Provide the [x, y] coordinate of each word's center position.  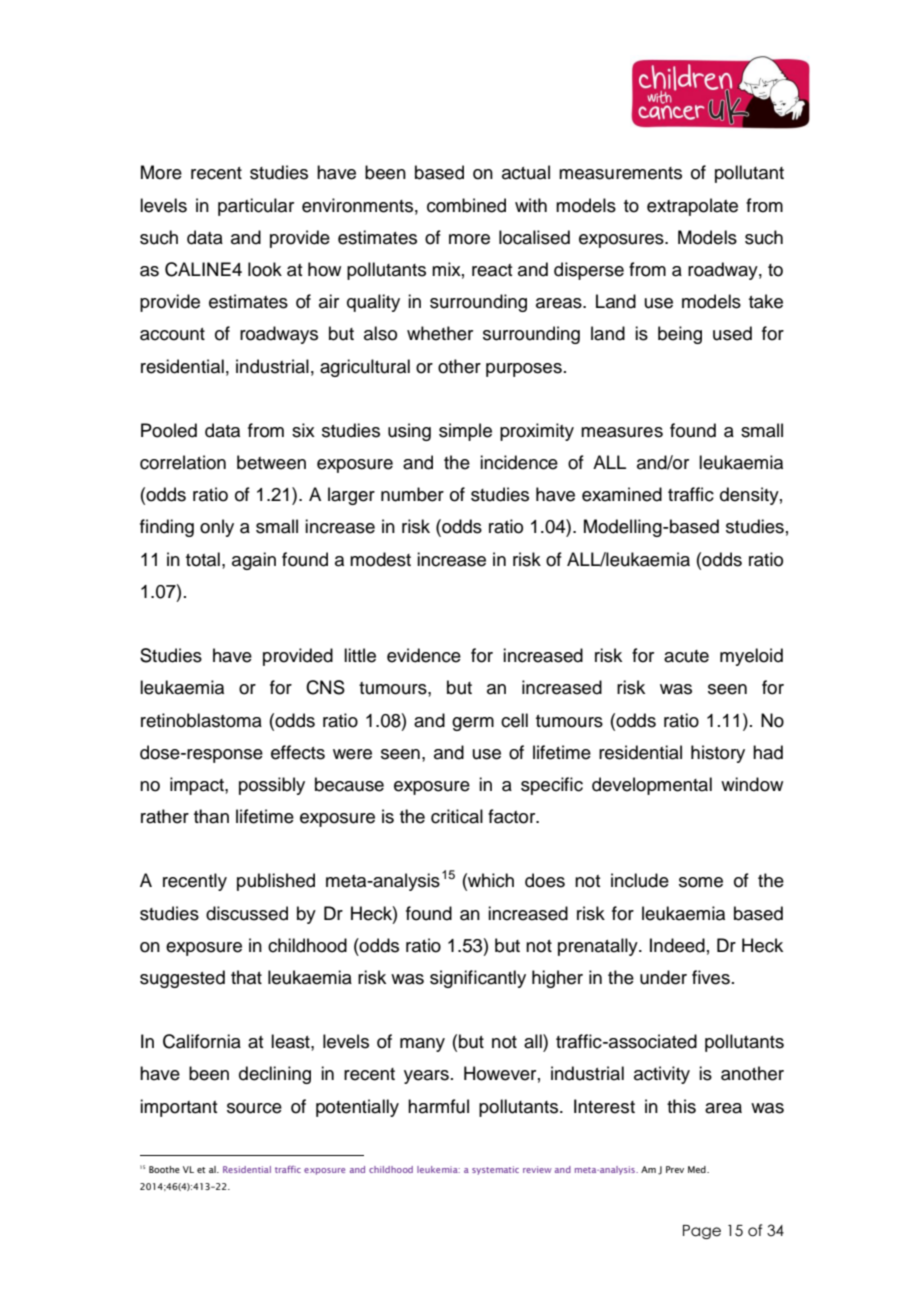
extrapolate [692, 207]
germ [473, 724]
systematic [495, 1170]
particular [256, 207]
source [254, 1108]
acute [686, 656]
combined [466, 205]
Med [698, 1169]
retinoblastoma [201, 720]
